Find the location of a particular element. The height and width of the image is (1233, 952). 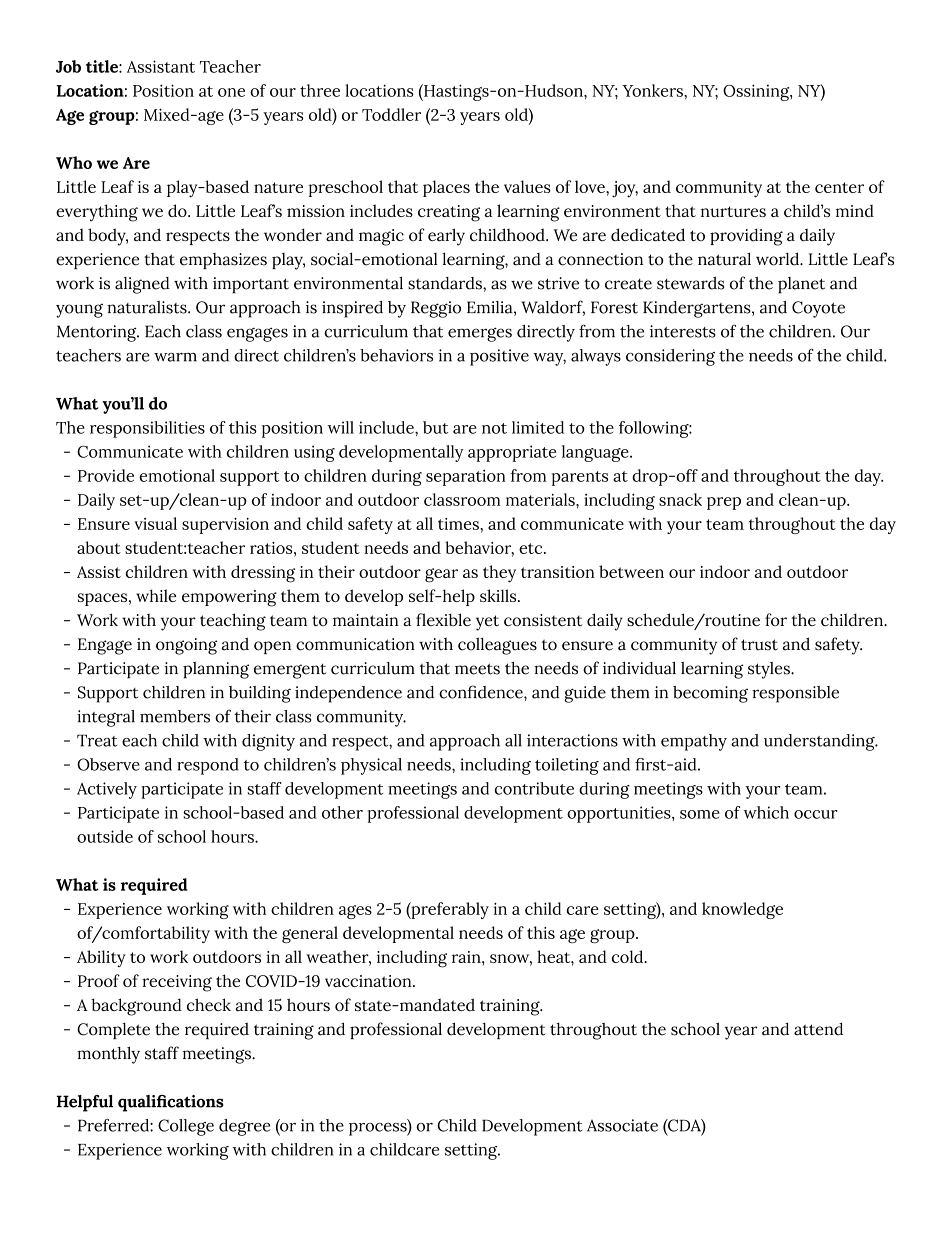

understanding is located at coordinates (820, 742).
